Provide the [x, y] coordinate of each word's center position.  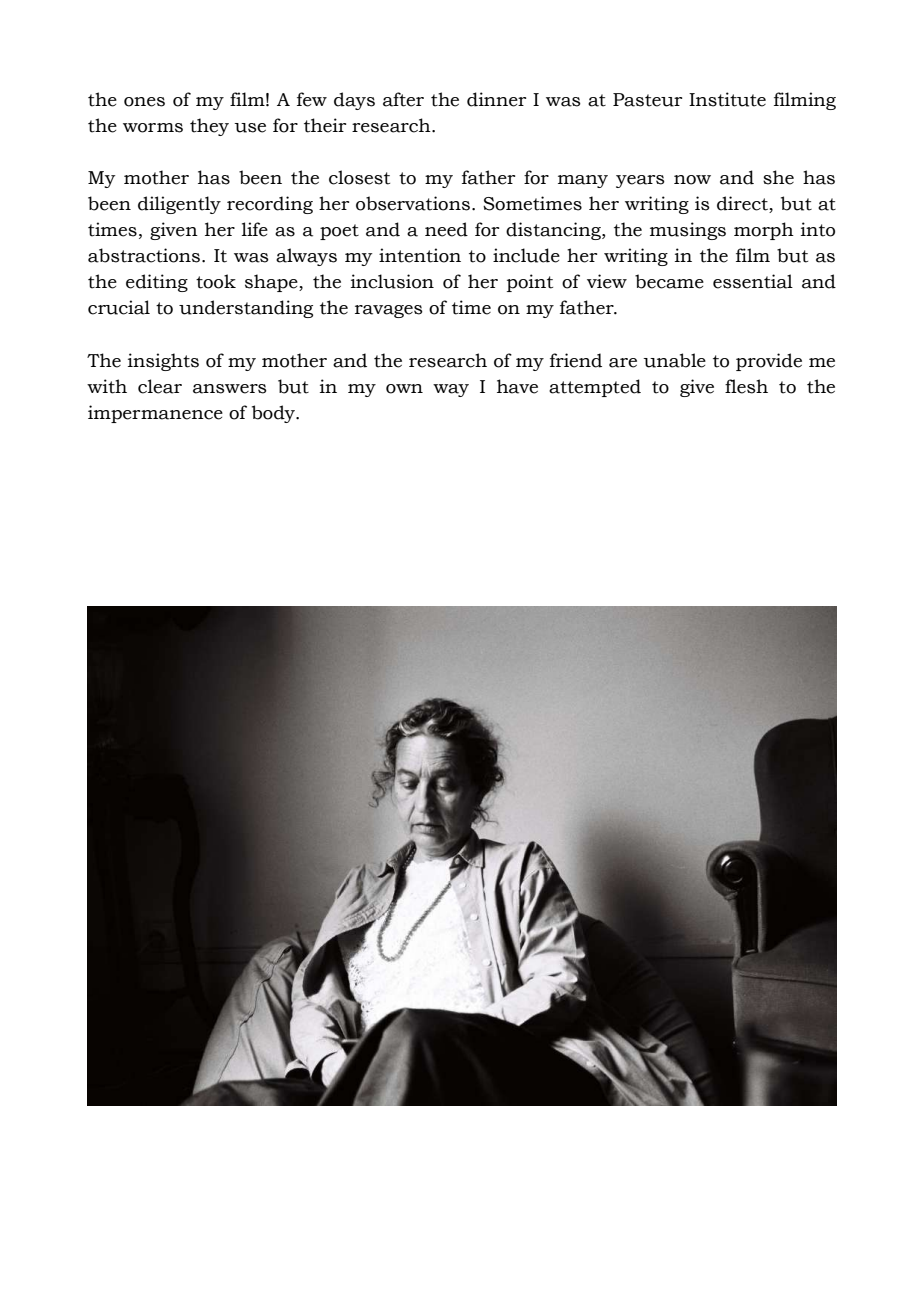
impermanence [155, 414]
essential [753, 281]
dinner [496, 99]
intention [420, 255]
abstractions [144, 255]
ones [144, 102]
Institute [727, 99]
